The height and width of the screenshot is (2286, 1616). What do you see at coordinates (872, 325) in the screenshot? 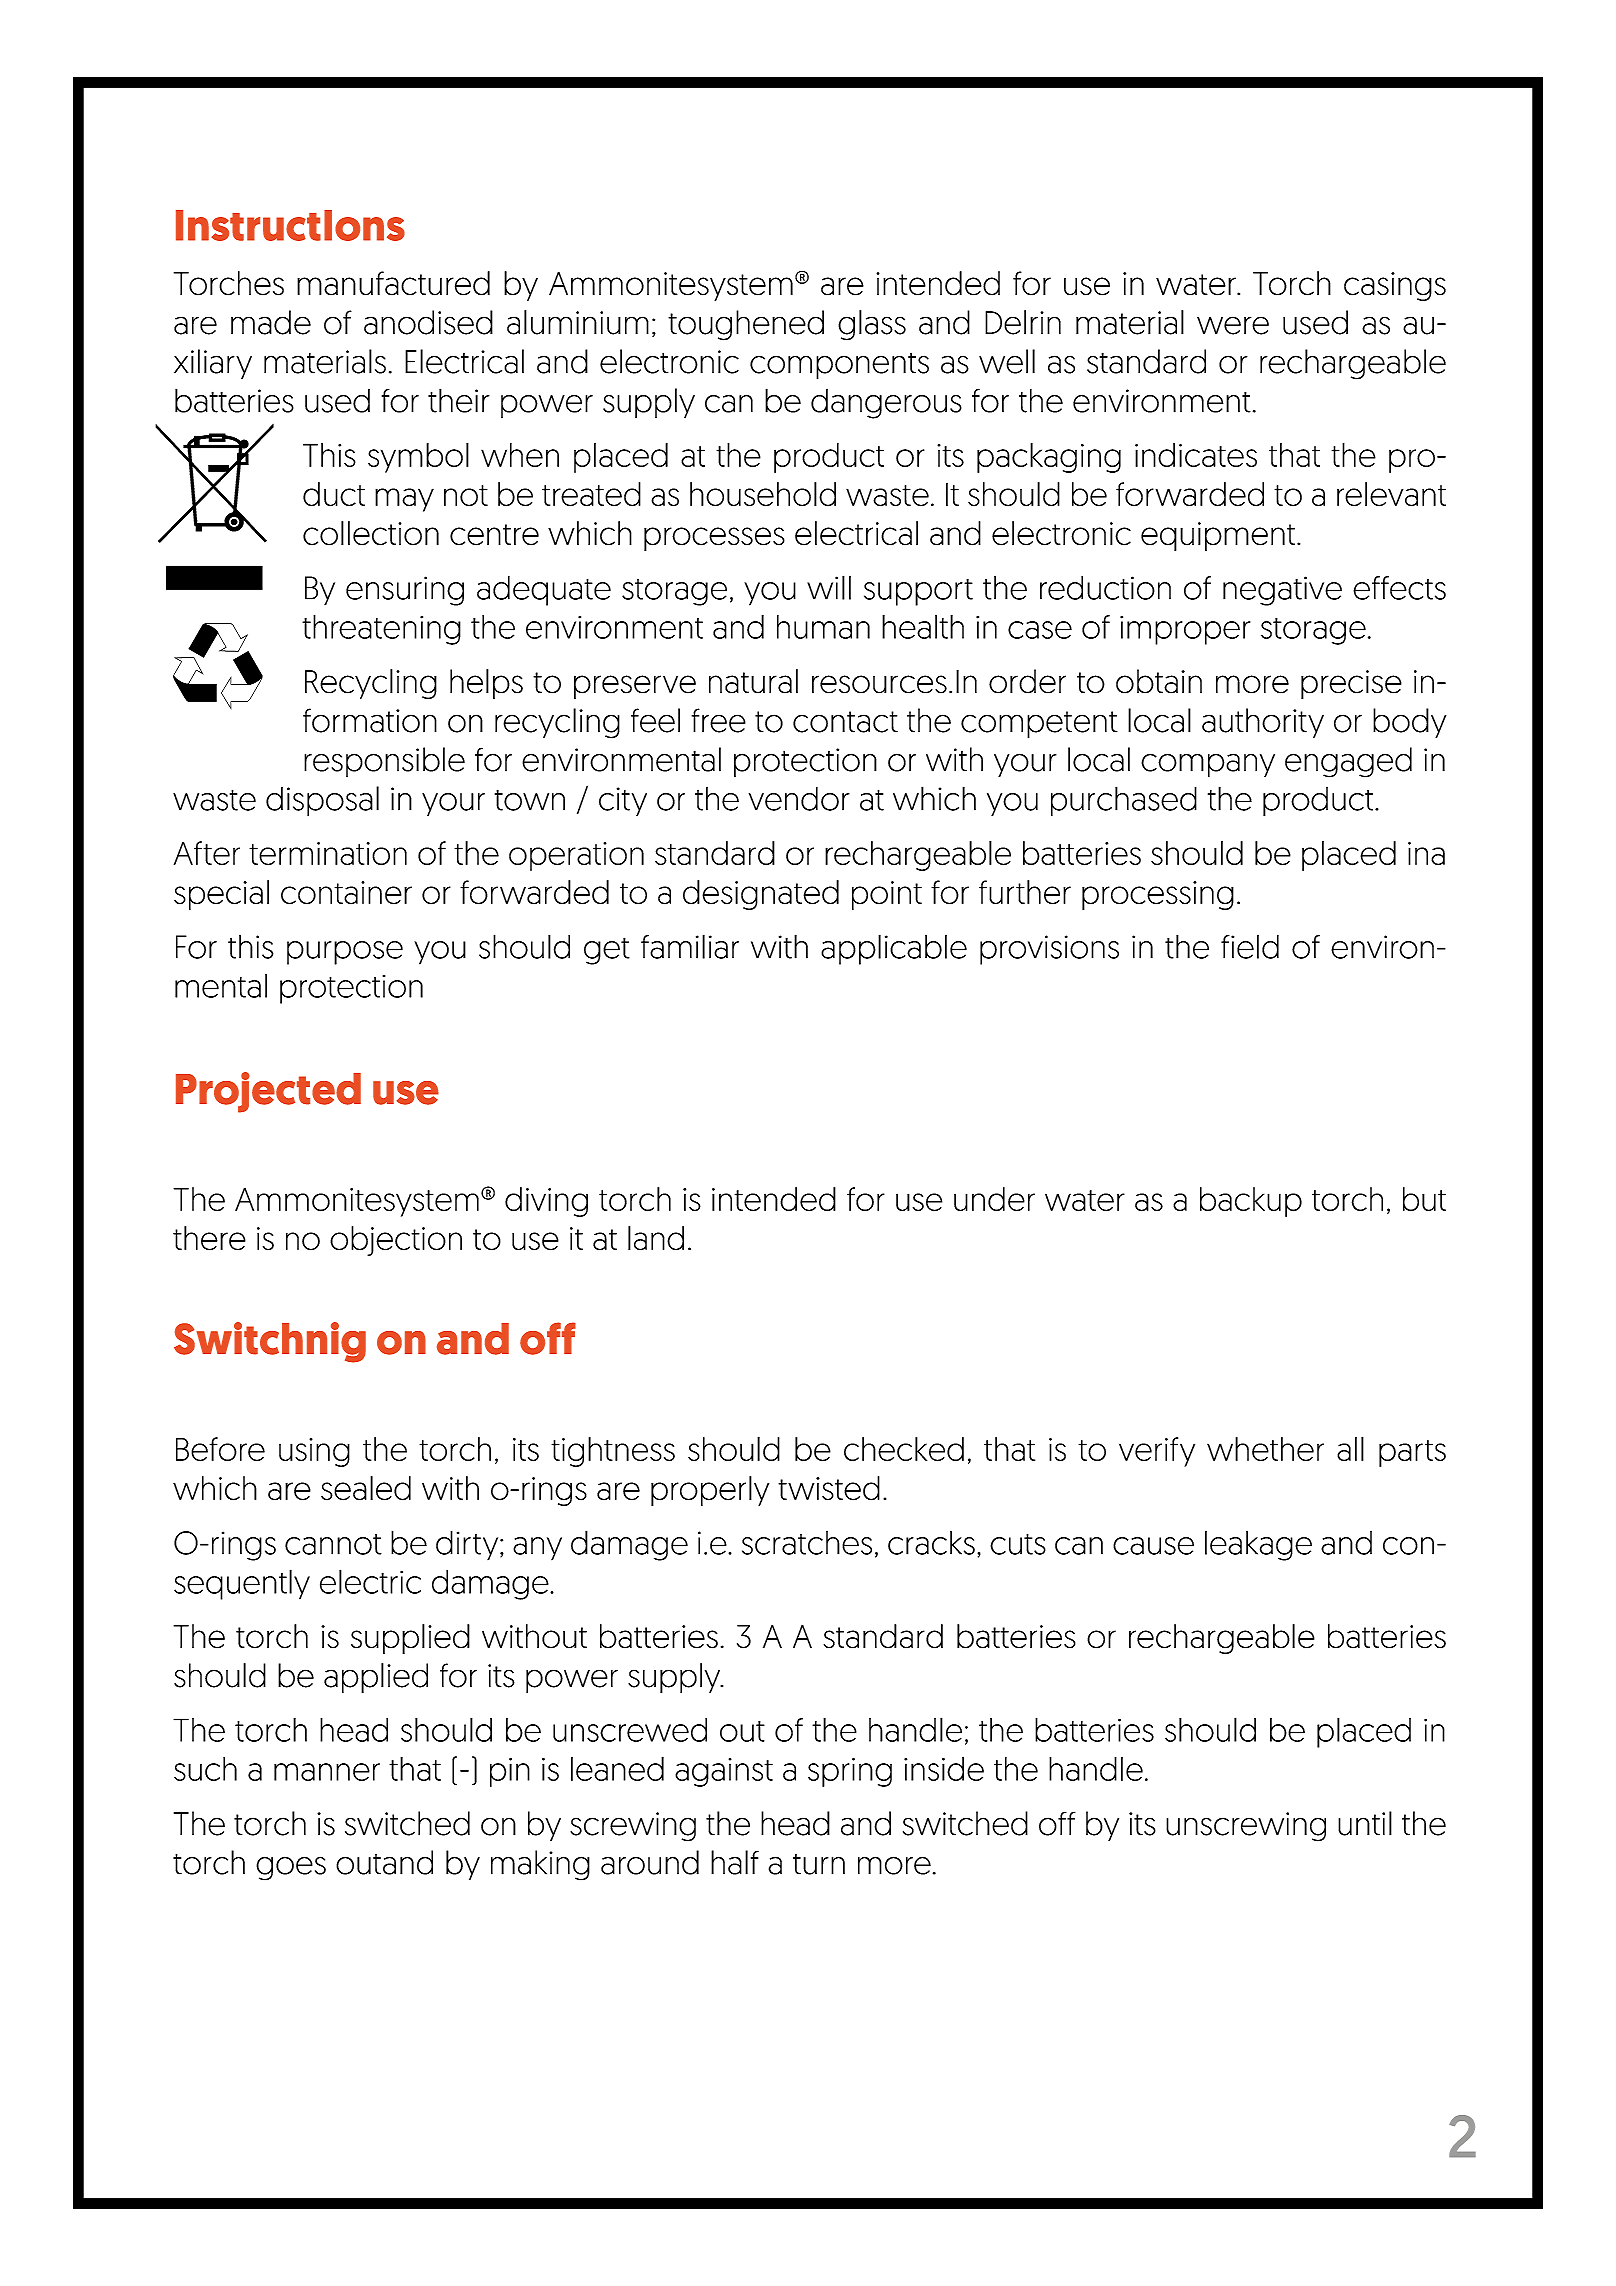
I see `glass` at bounding box center [872, 325].
